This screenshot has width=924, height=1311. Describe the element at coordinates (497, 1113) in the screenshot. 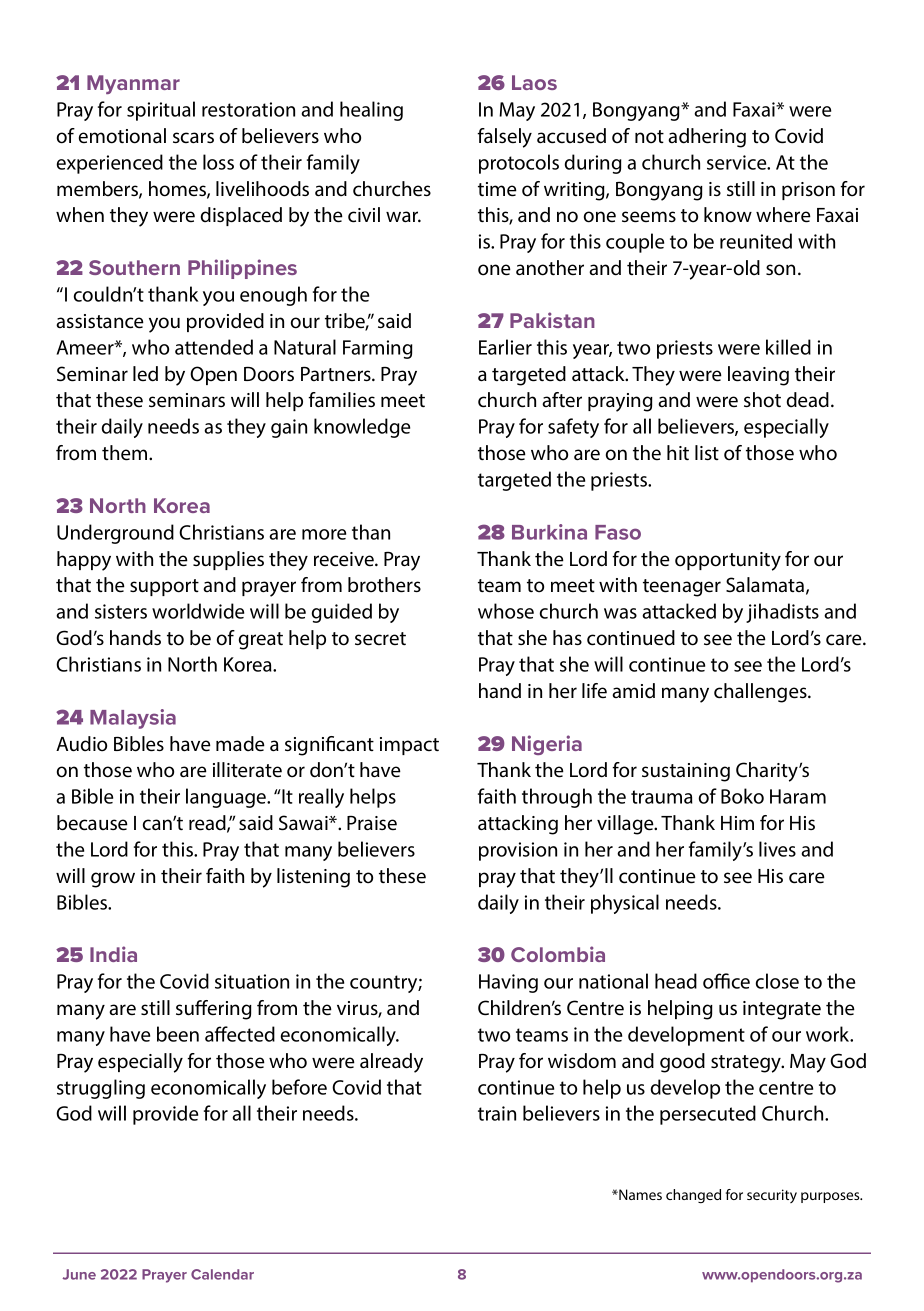

I see `train` at that location.
